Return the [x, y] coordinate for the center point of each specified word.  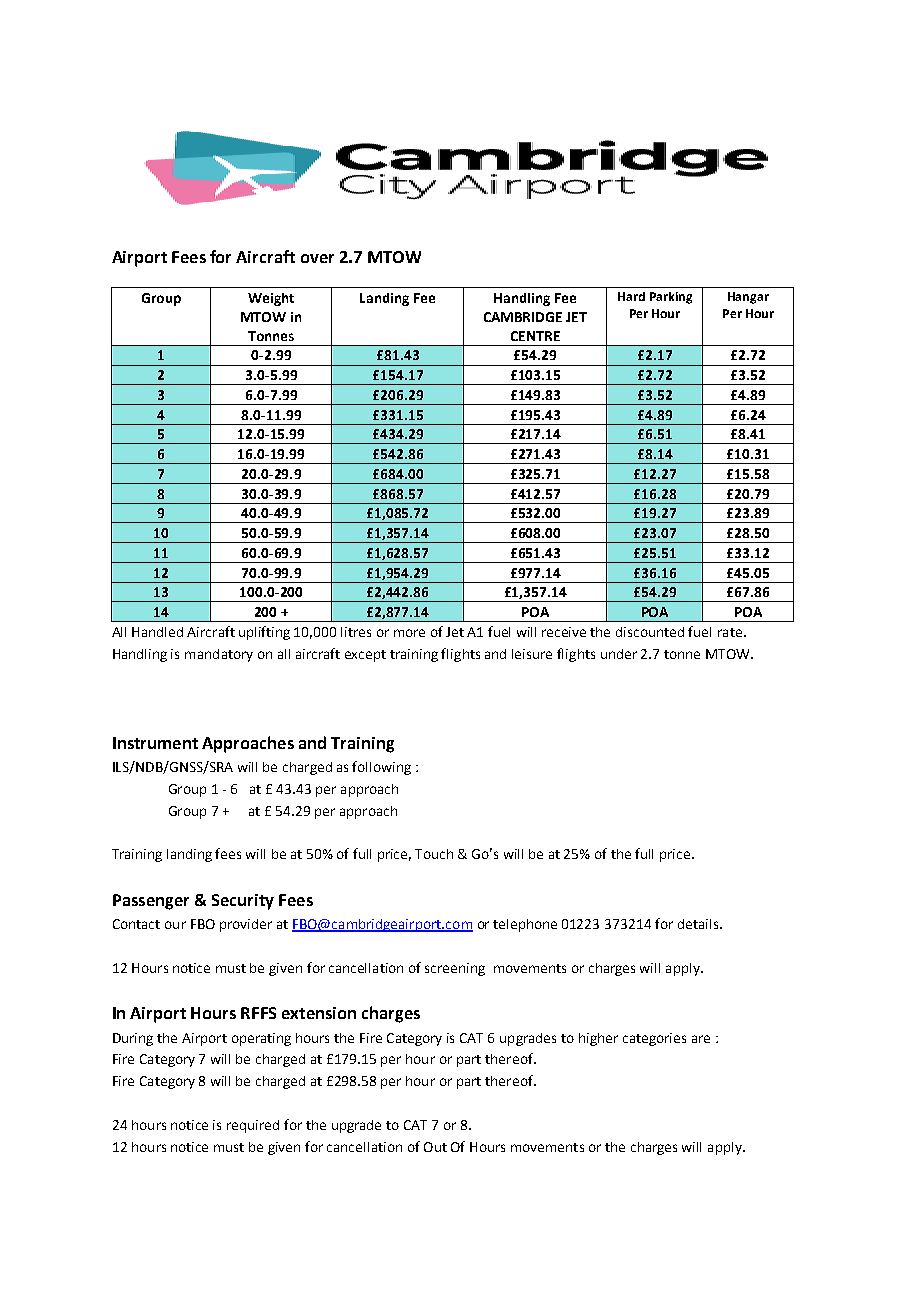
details [699, 924]
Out [435, 1147]
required [253, 1126]
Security [243, 902]
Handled [157, 632]
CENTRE [535, 336]
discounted [650, 632]
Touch [434, 854]
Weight [271, 299]
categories [654, 1039]
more [409, 633]
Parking [671, 298]
